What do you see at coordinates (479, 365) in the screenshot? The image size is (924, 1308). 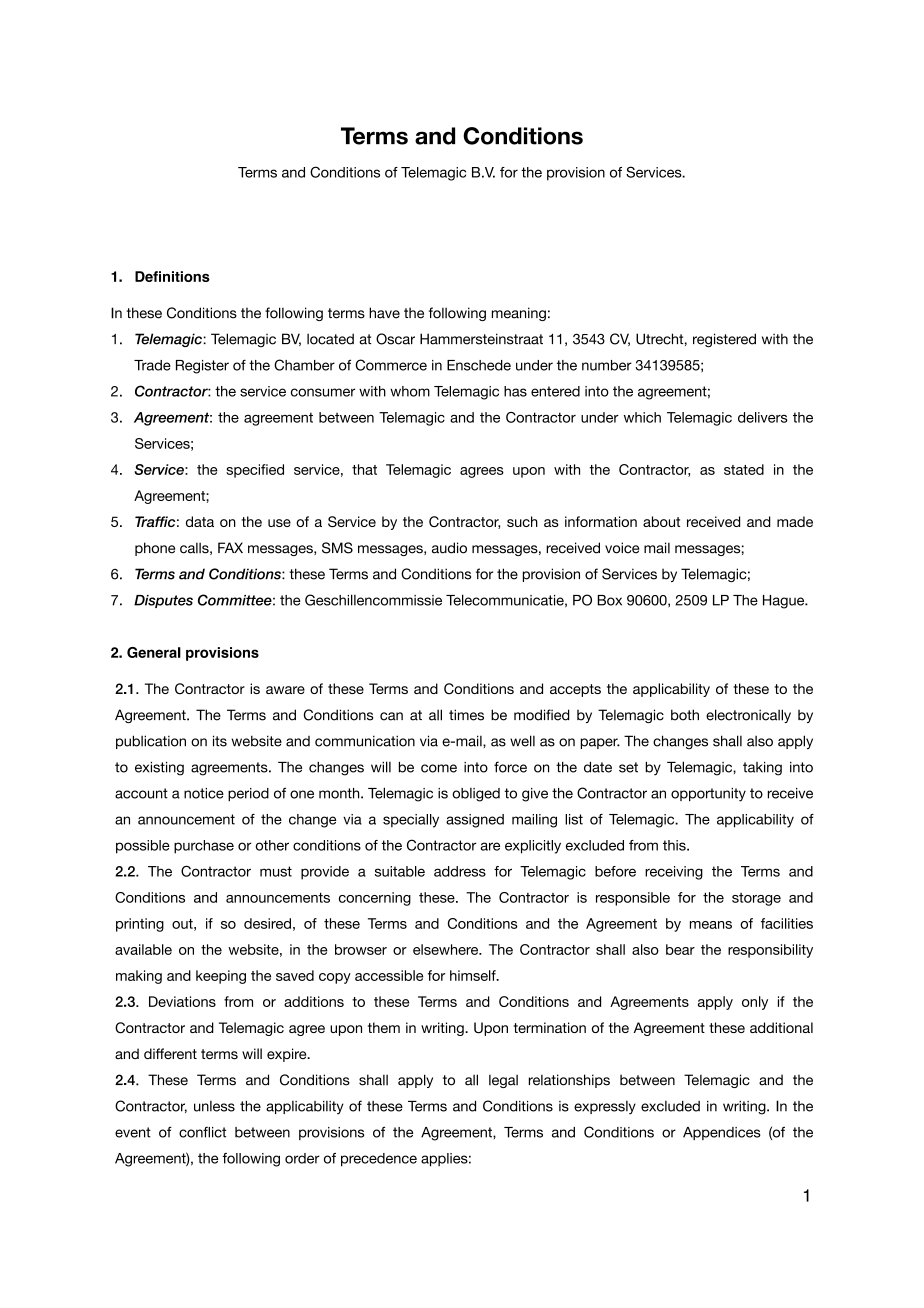 I see `Enschede` at bounding box center [479, 365].
